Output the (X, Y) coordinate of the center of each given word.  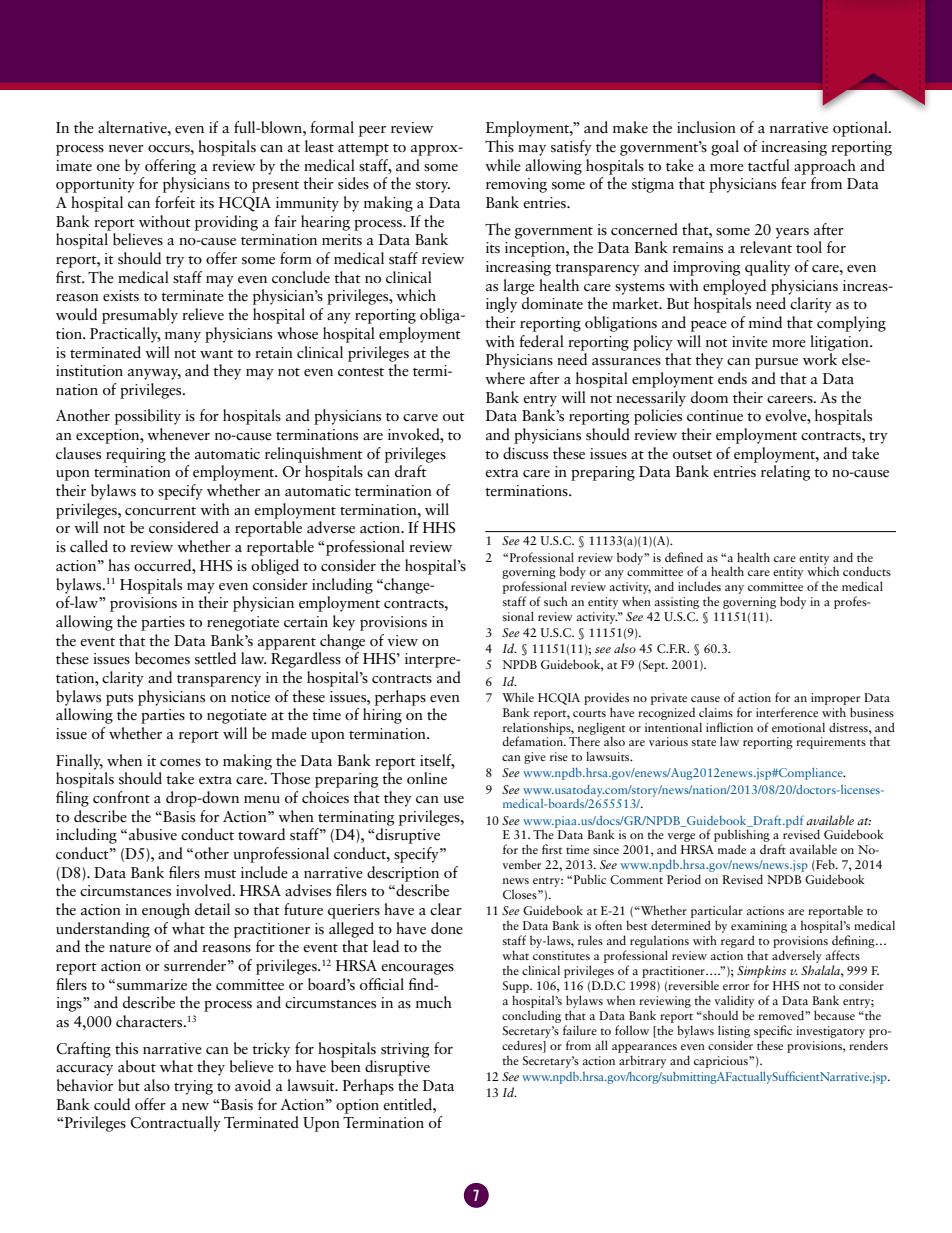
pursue (776, 363)
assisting (677, 603)
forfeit (175, 202)
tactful (769, 165)
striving (405, 1050)
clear (446, 909)
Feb (825, 865)
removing (516, 185)
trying (193, 1087)
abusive (153, 834)
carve (420, 418)
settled (215, 658)
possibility (148, 417)
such (556, 601)
